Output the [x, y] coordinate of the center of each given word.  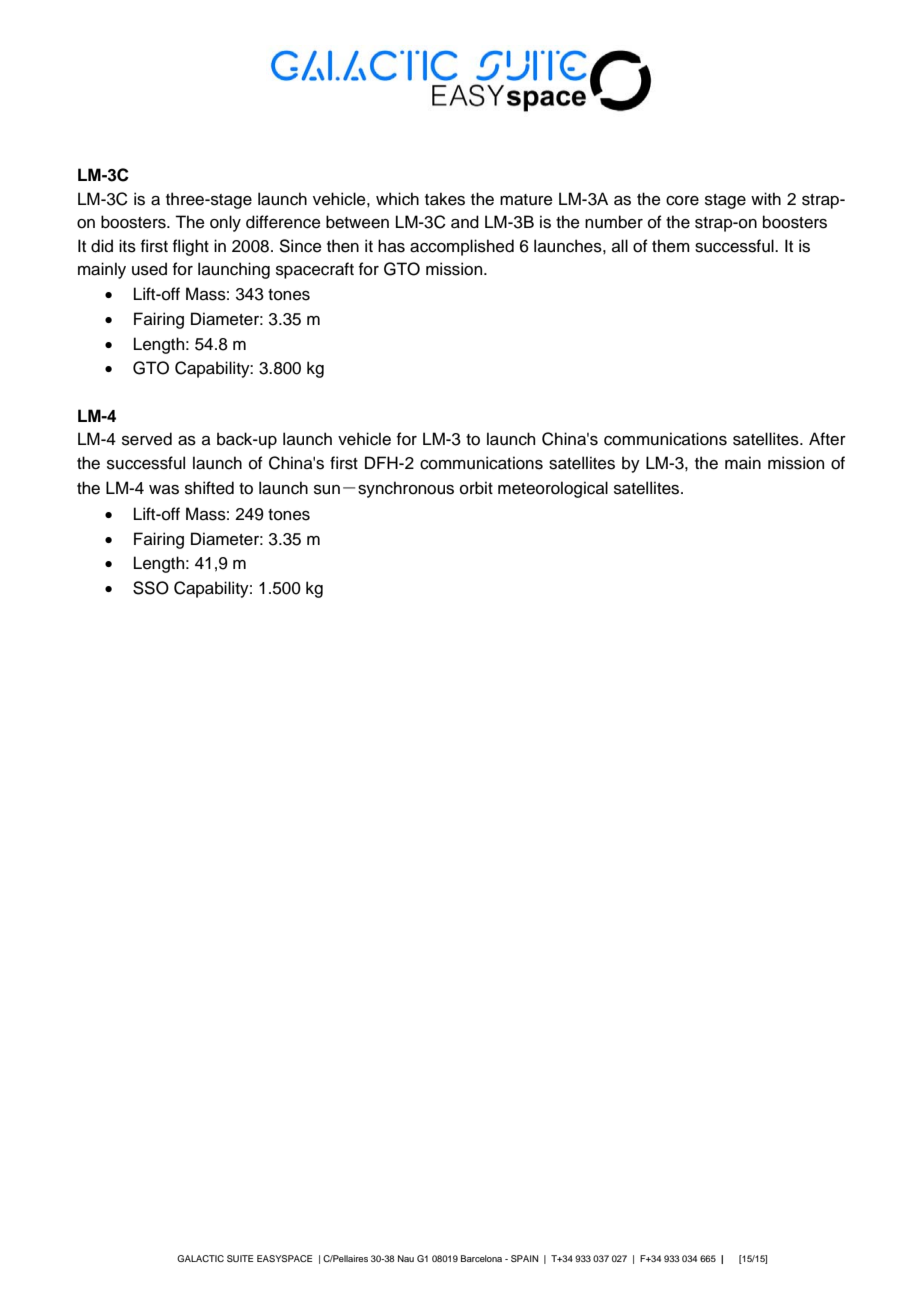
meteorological [553, 489]
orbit [476, 488]
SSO [151, 588]
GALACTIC [200, 1258]
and [465, 222]
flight [191, 247]
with [766, 198]
